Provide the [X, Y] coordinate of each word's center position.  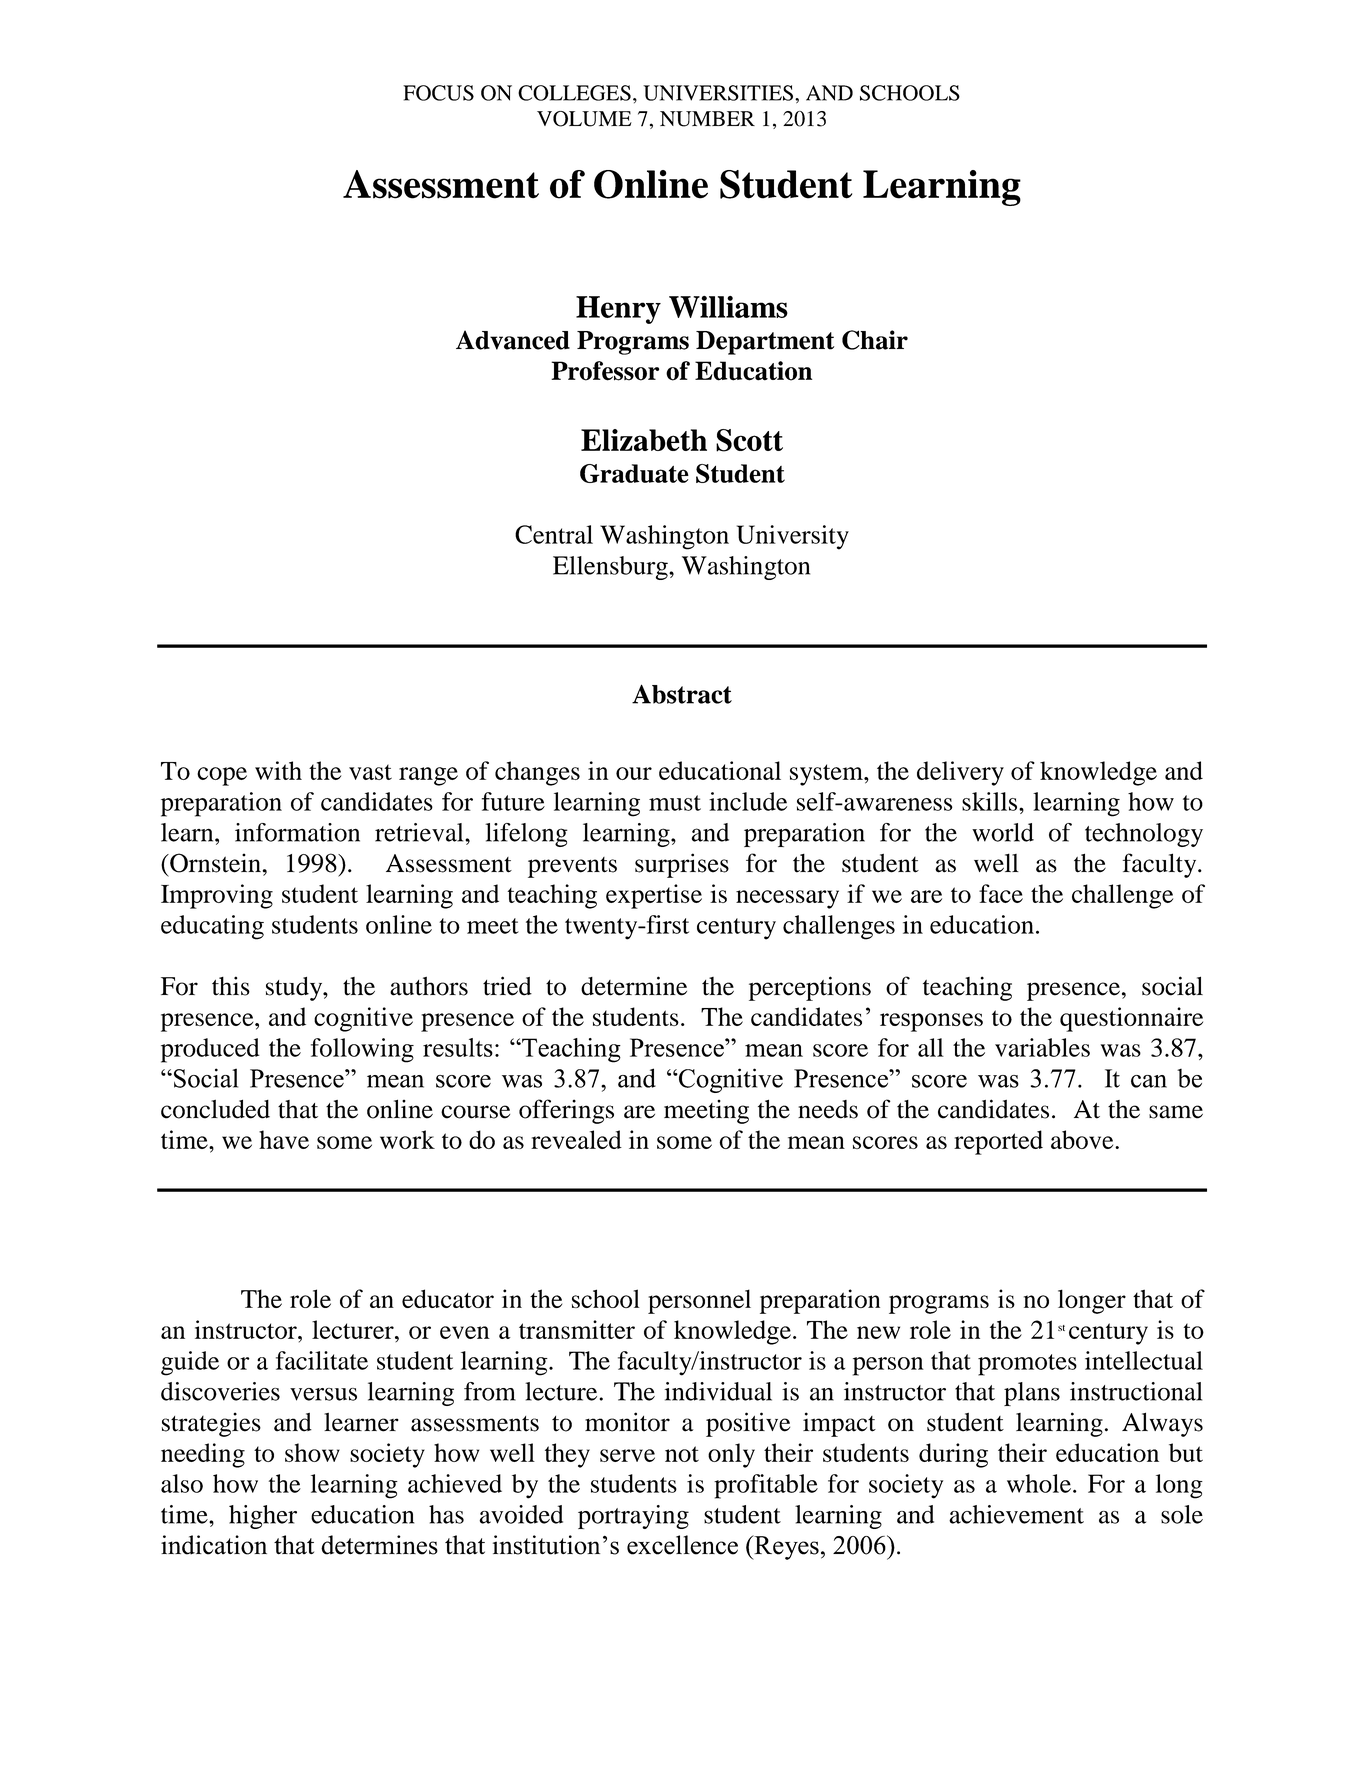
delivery [960, 773]
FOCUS [438, 93]
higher [263, 1517]
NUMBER [707, 119]
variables [1042, 1047]
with [278, 770]
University [793, 537]
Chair [875, 340]
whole [1039, 1483]
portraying [633, 1517]
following [362, 1050]
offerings [566, 1111]
